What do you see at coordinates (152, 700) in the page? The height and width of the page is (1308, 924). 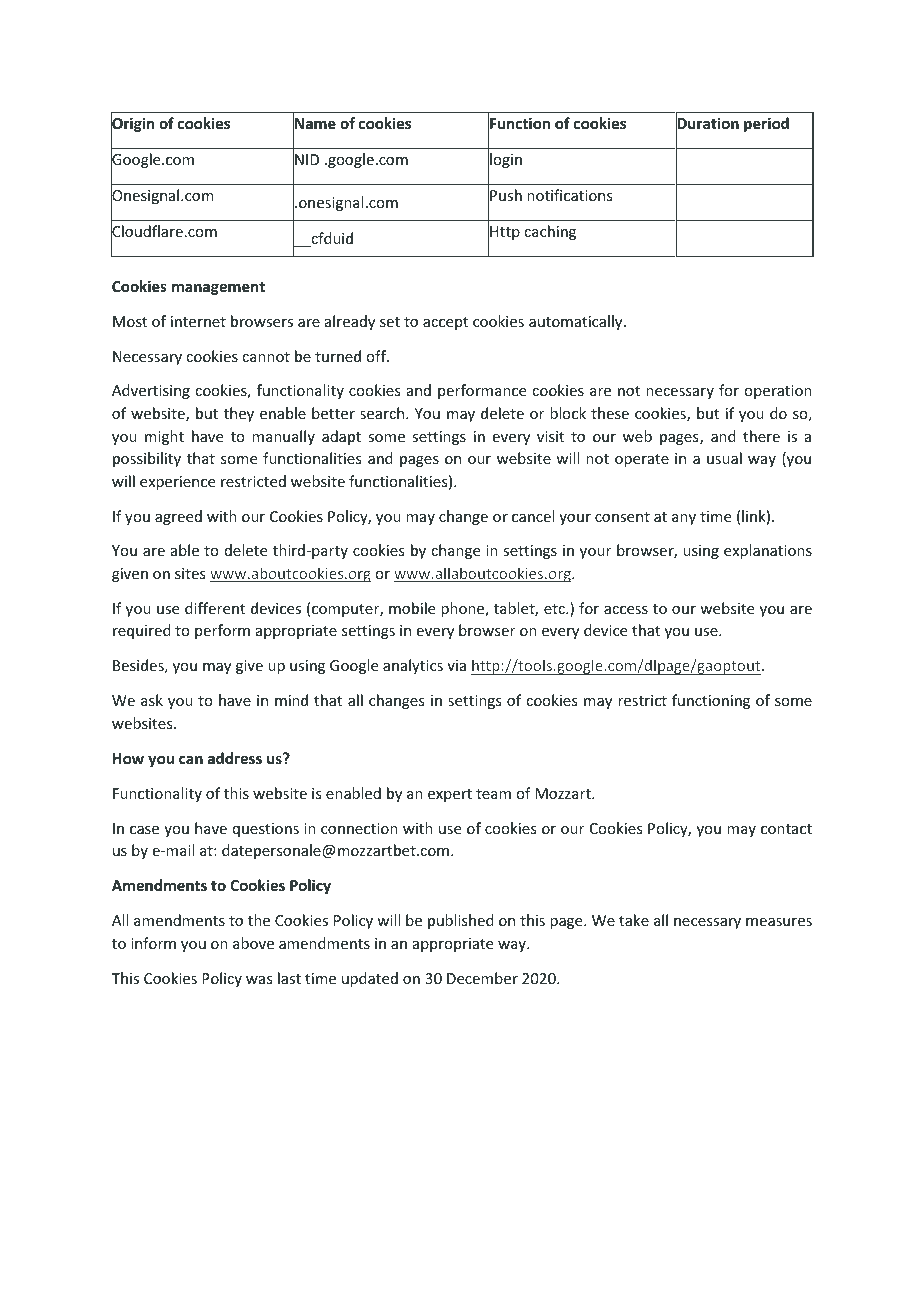 I see `ask` at bounding box center [152, 700].
